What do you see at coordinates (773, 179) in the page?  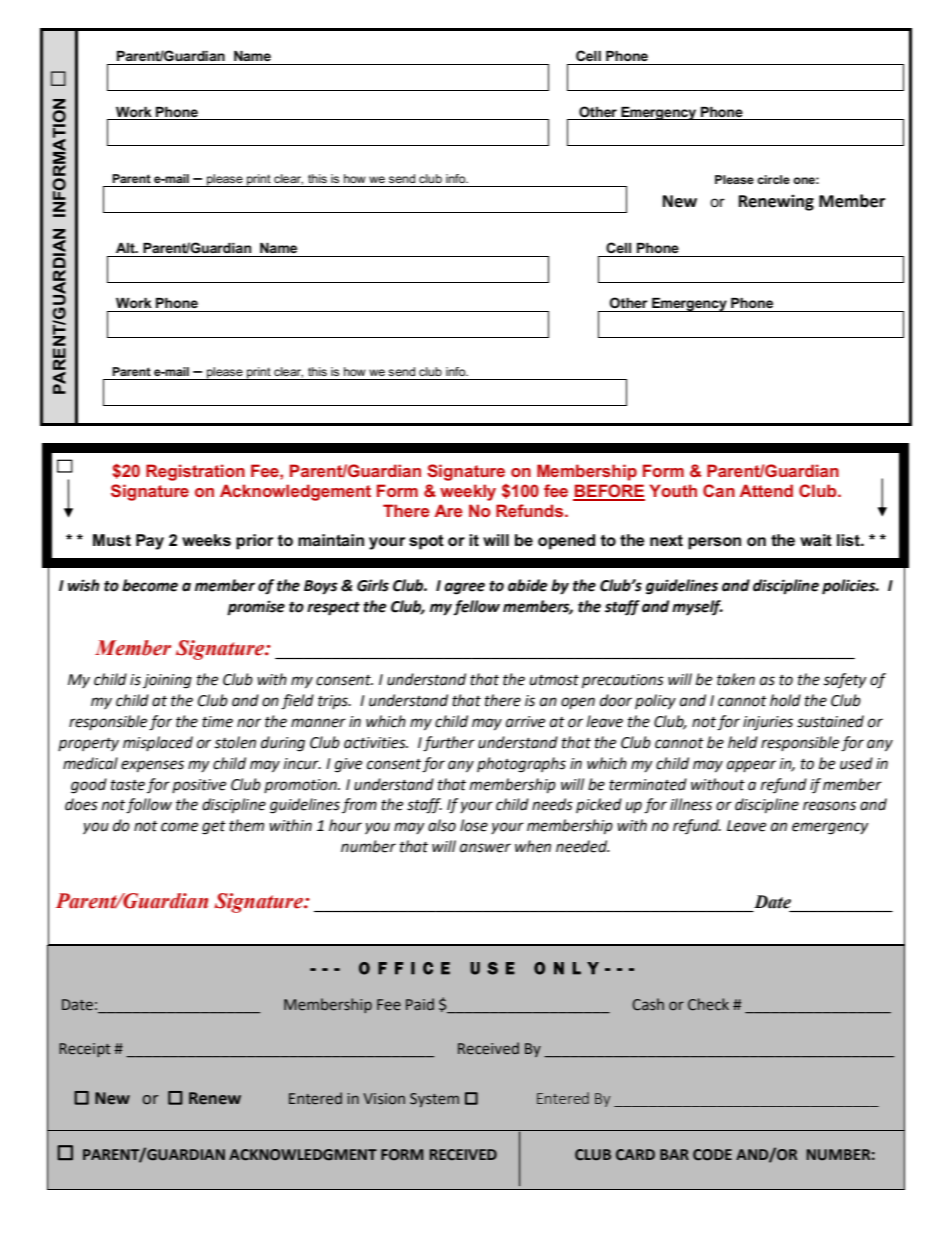 I see `circle` at bounding box center [773, 179].
